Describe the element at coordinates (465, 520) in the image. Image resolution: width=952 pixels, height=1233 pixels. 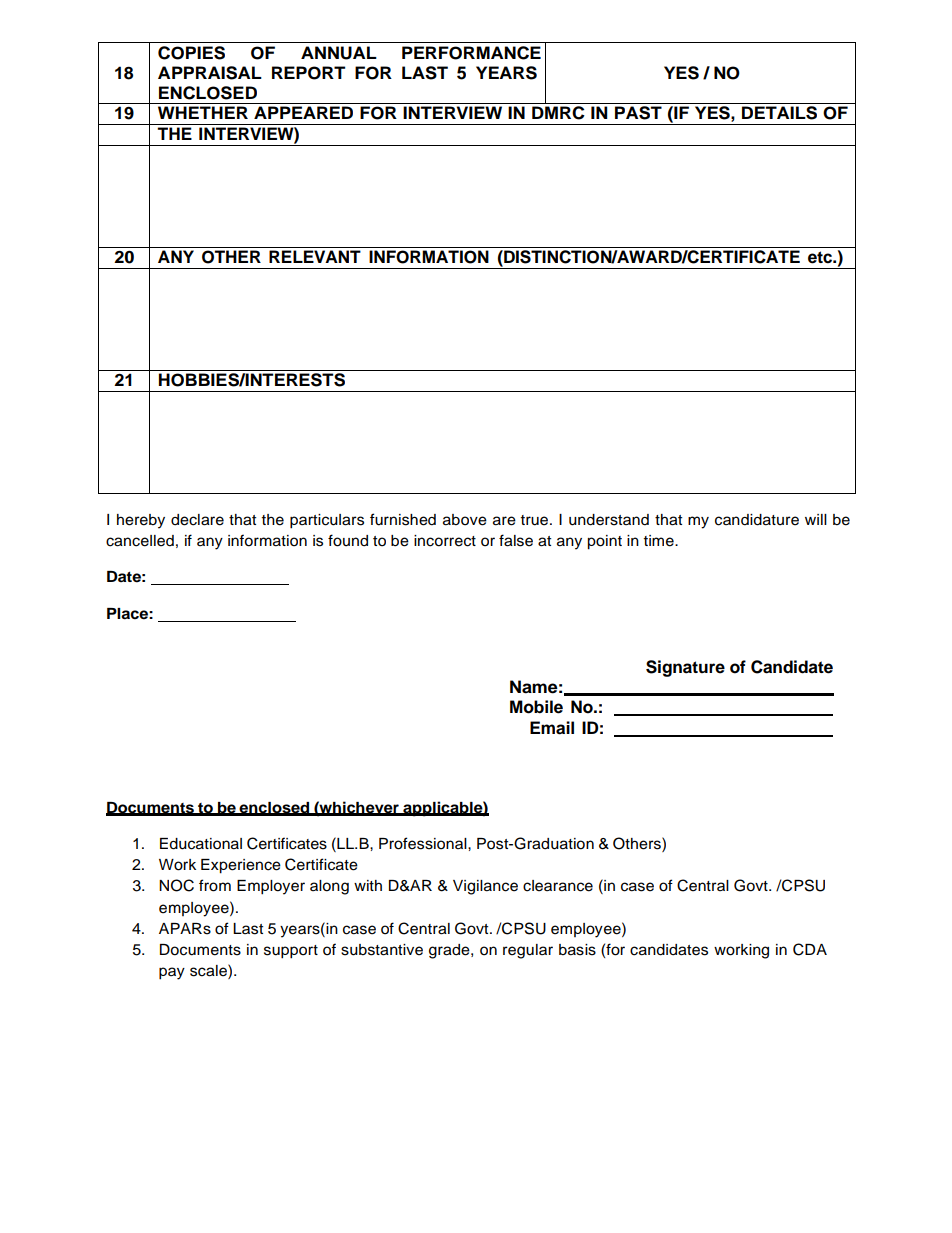
I see `above` at that location.
